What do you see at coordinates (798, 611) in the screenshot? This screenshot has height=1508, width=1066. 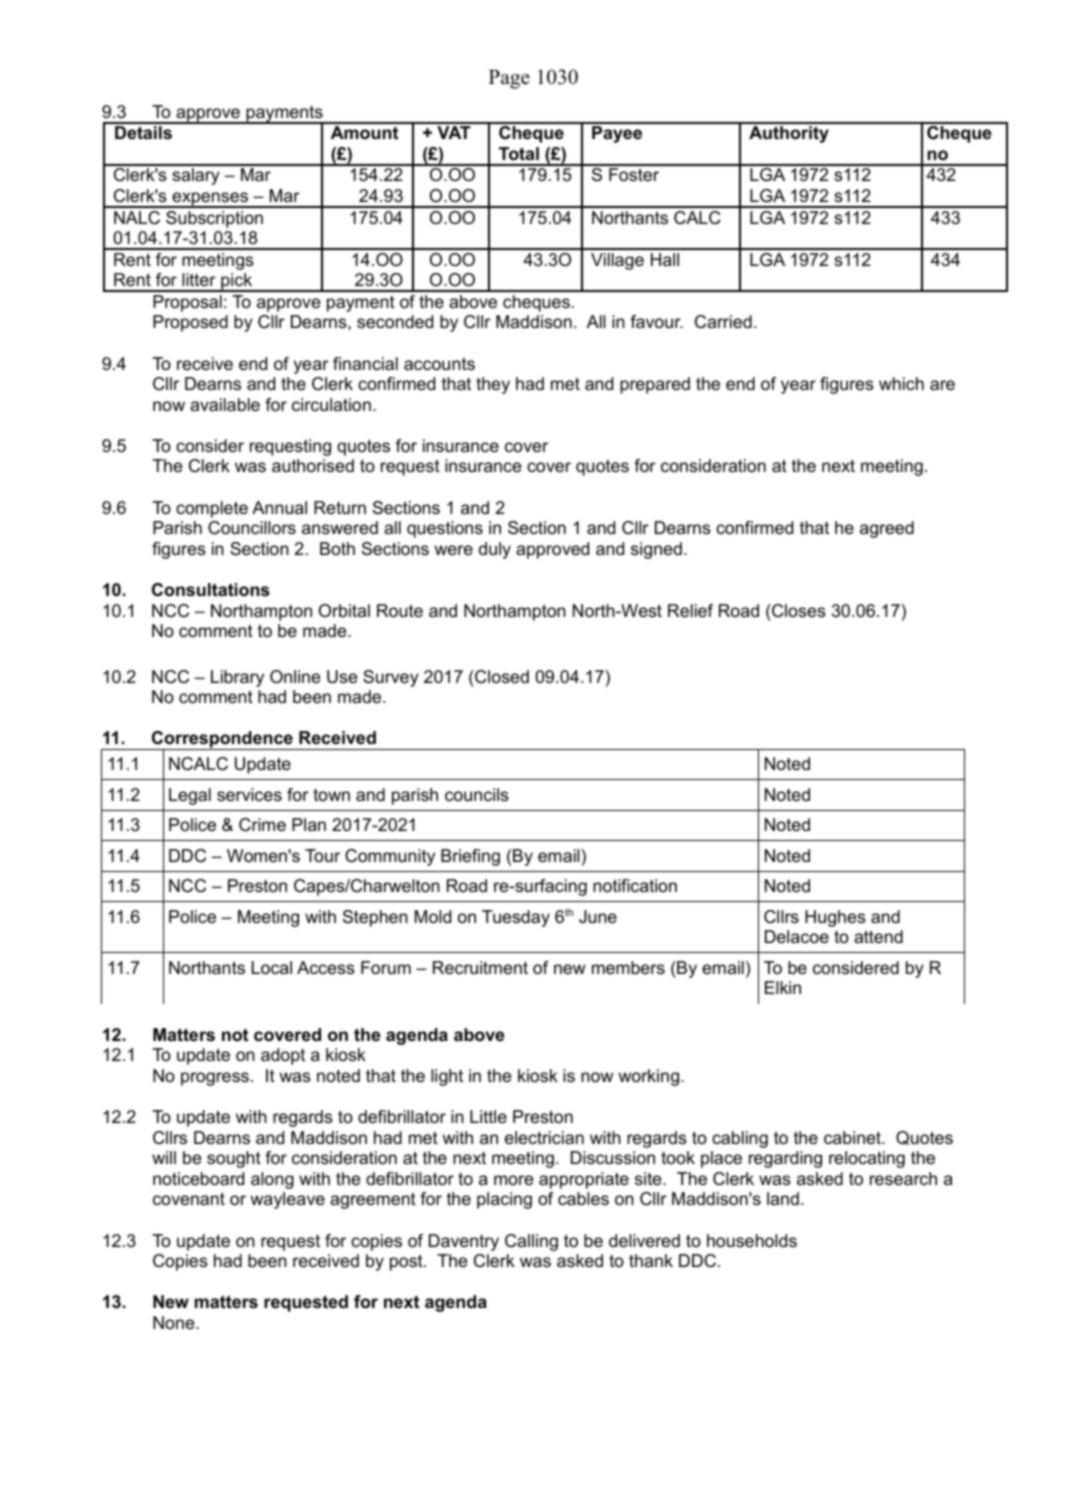 I see `Closes` at bounding box center [798, 611].
